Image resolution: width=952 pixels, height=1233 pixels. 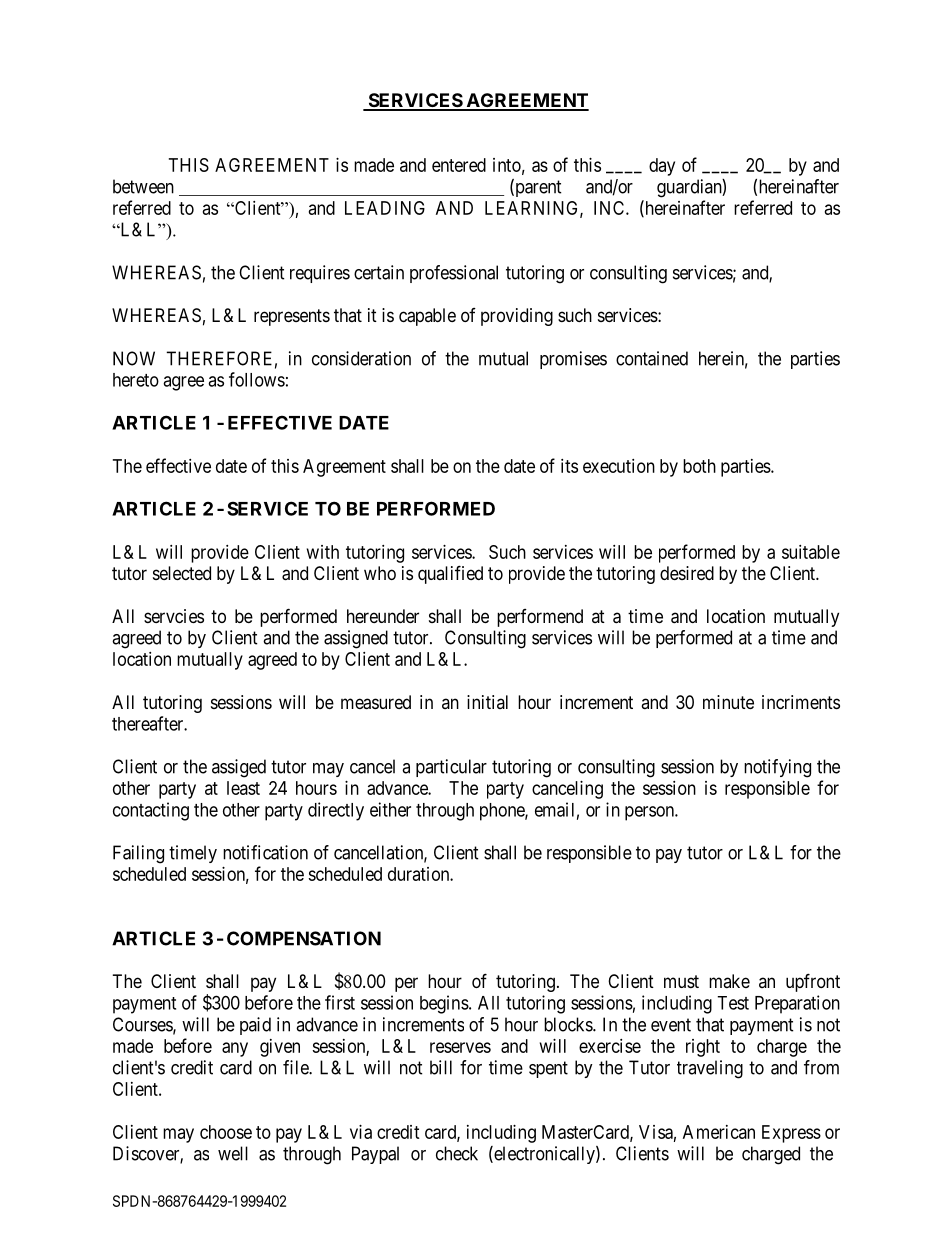 I want to click on between, so click(x=143, y=186).
